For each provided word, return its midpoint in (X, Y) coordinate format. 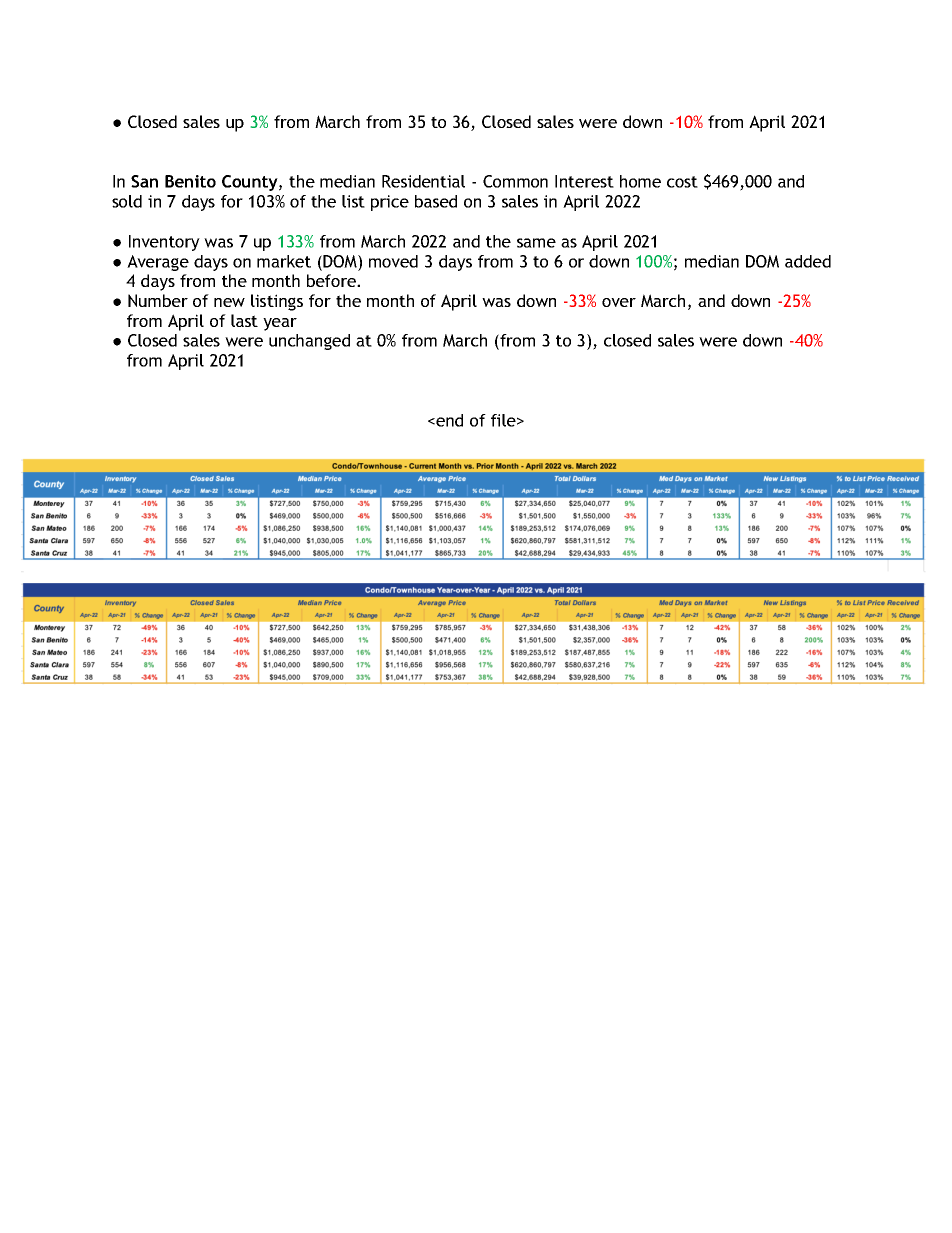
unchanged (309, 342)
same (536, 243)
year (280, 324)
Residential (423, 181)
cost (682, 182)
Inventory (164, 243)
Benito (190, 181)
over (619, 302)
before (332, 280)
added (808, 261)
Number (158, 300)
